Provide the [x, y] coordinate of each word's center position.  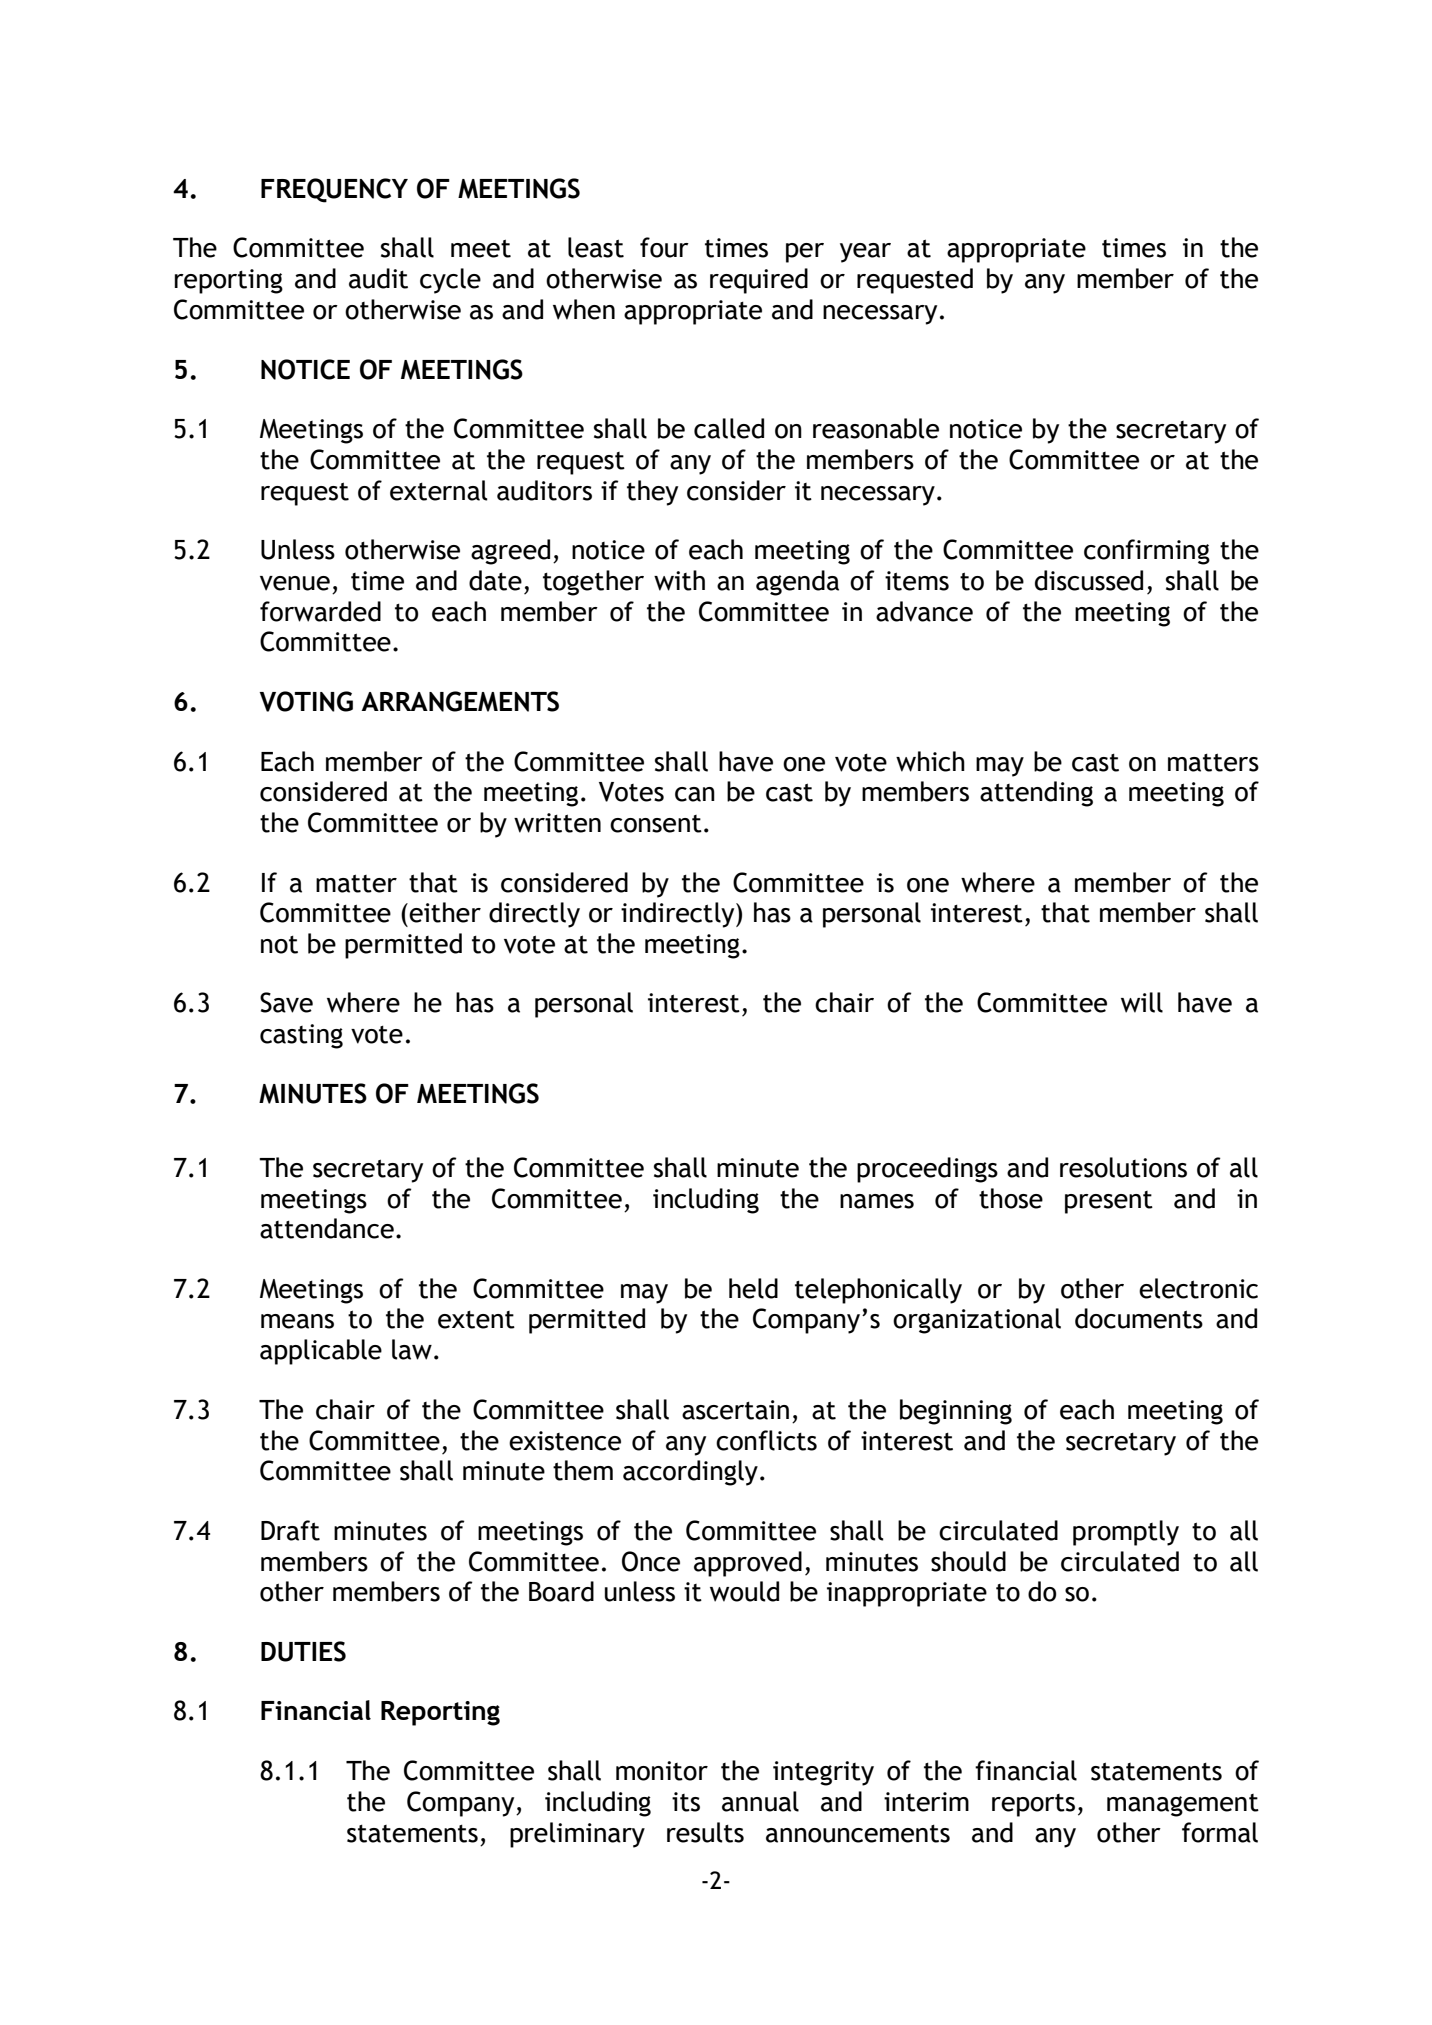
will [1142, 1002]
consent [656, 824]
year [865, 253]
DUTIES [303, 1651]
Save [286, 1002]
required [759, 281]
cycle [450, 281]
